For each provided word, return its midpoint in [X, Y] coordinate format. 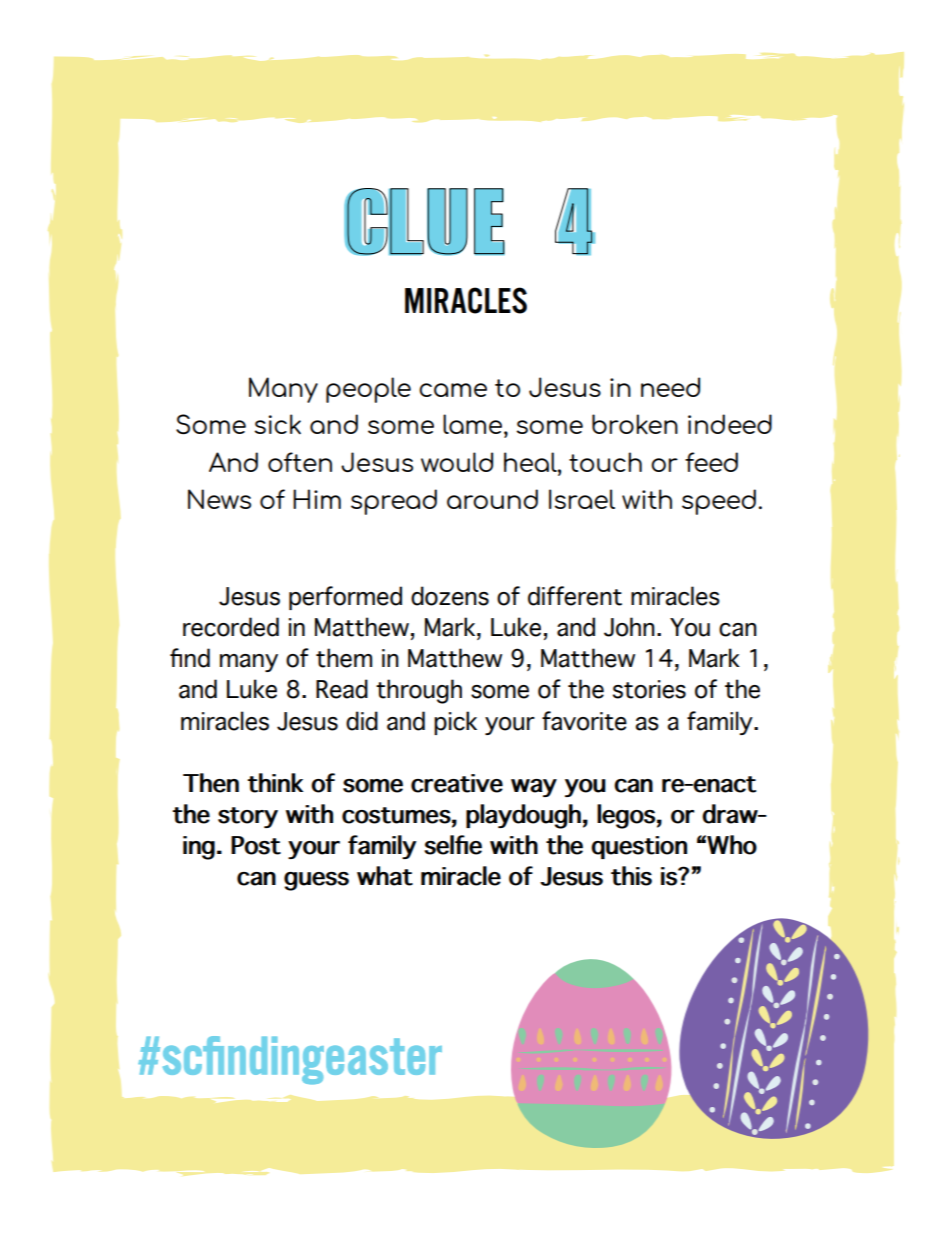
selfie [453, 845]
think [275, 783]
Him [317, 499]
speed [719, 502]
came [453, 390]
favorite [584, 721]
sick [277, 424]
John [629, 627]
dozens [450, 596]
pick [455, 723]
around [492, 499]
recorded [231, 627]
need [670, 387]
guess [316, 881]
